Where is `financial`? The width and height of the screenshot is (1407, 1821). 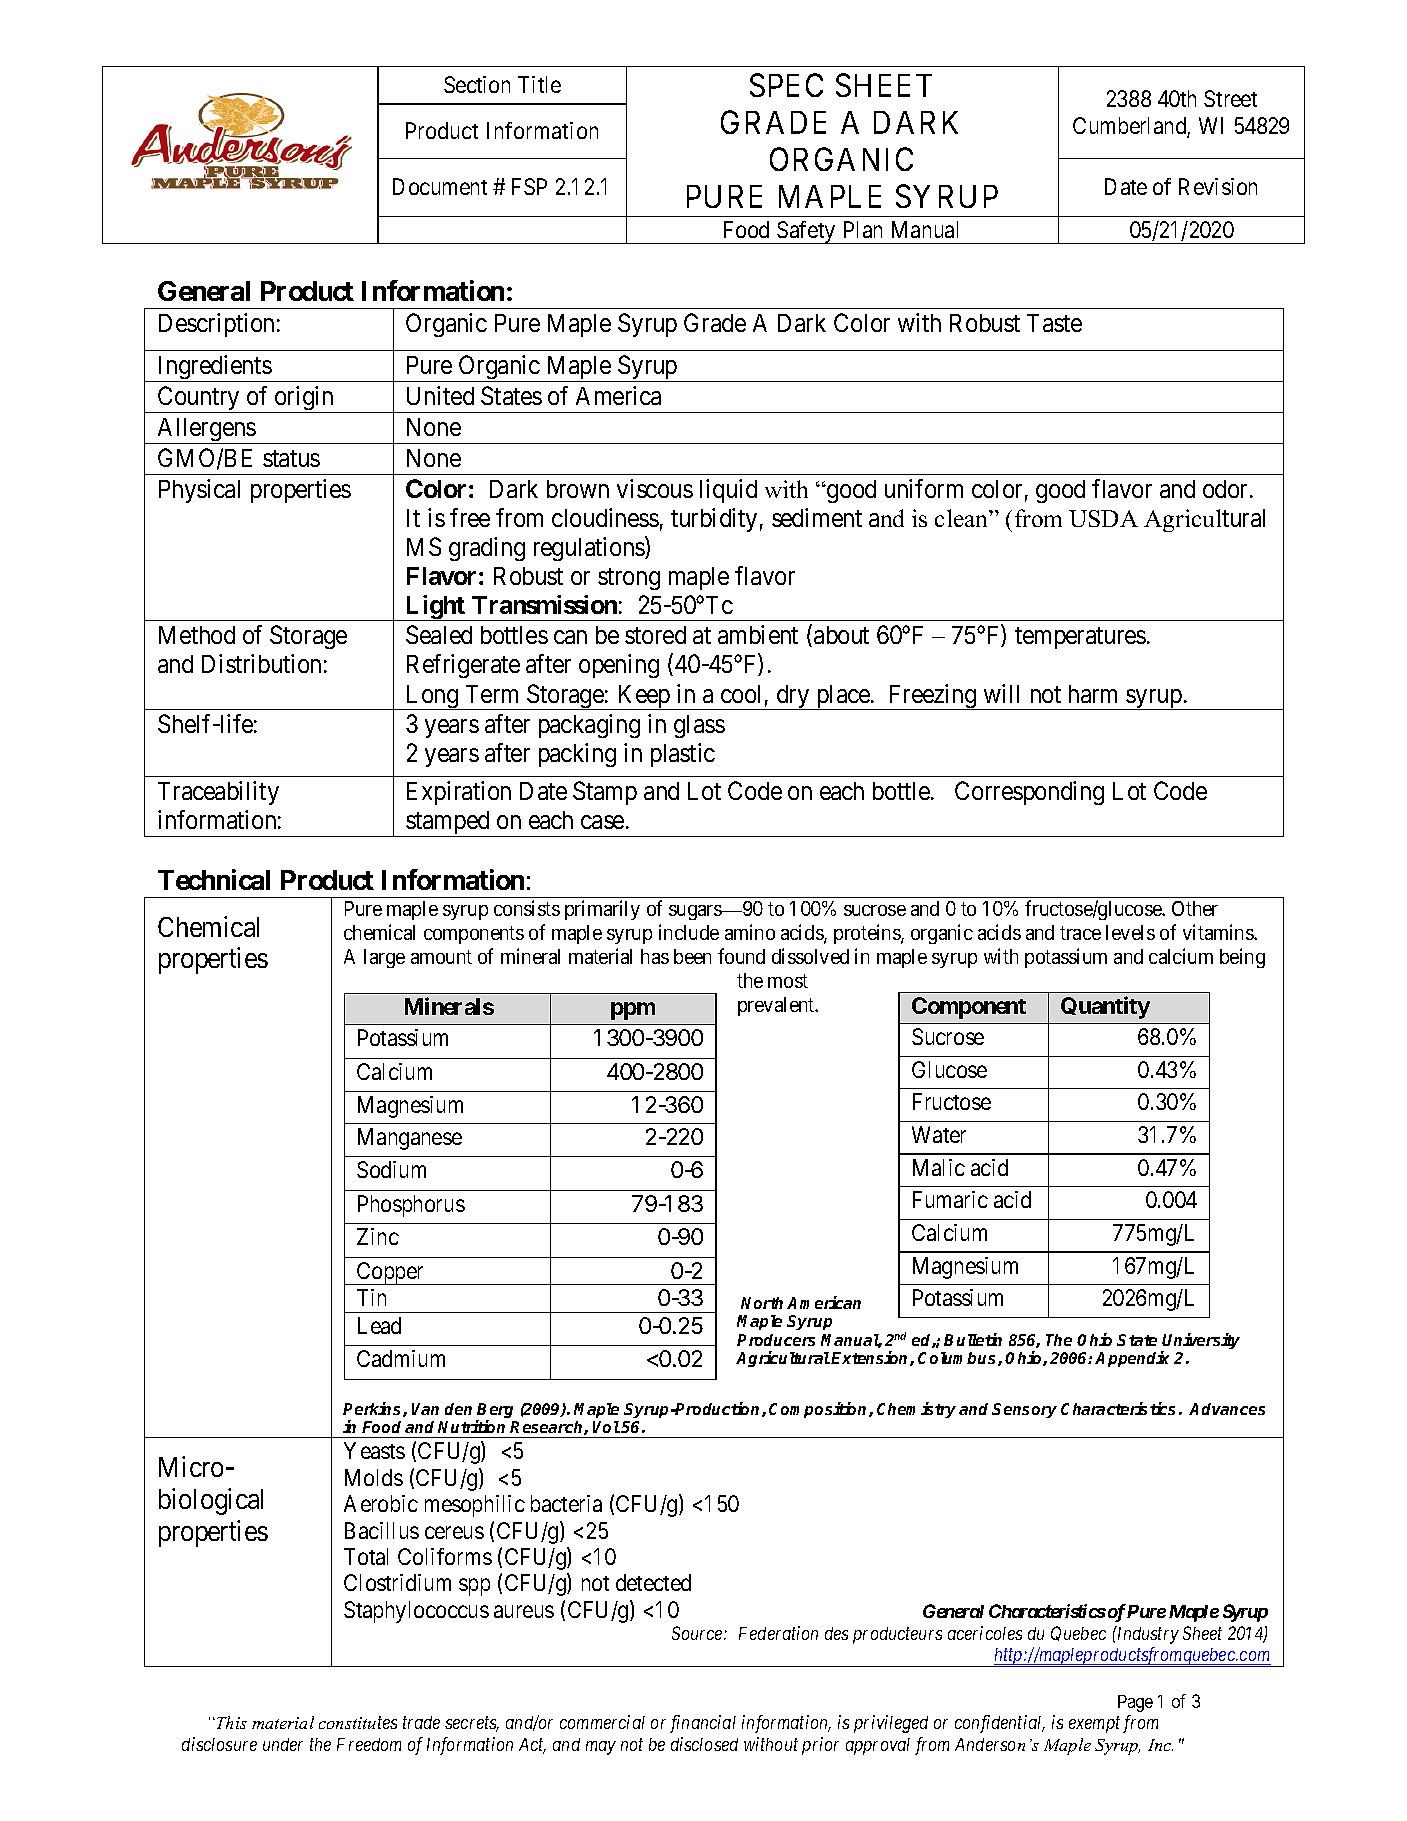 financial is located at coordinates (703, 1724).
